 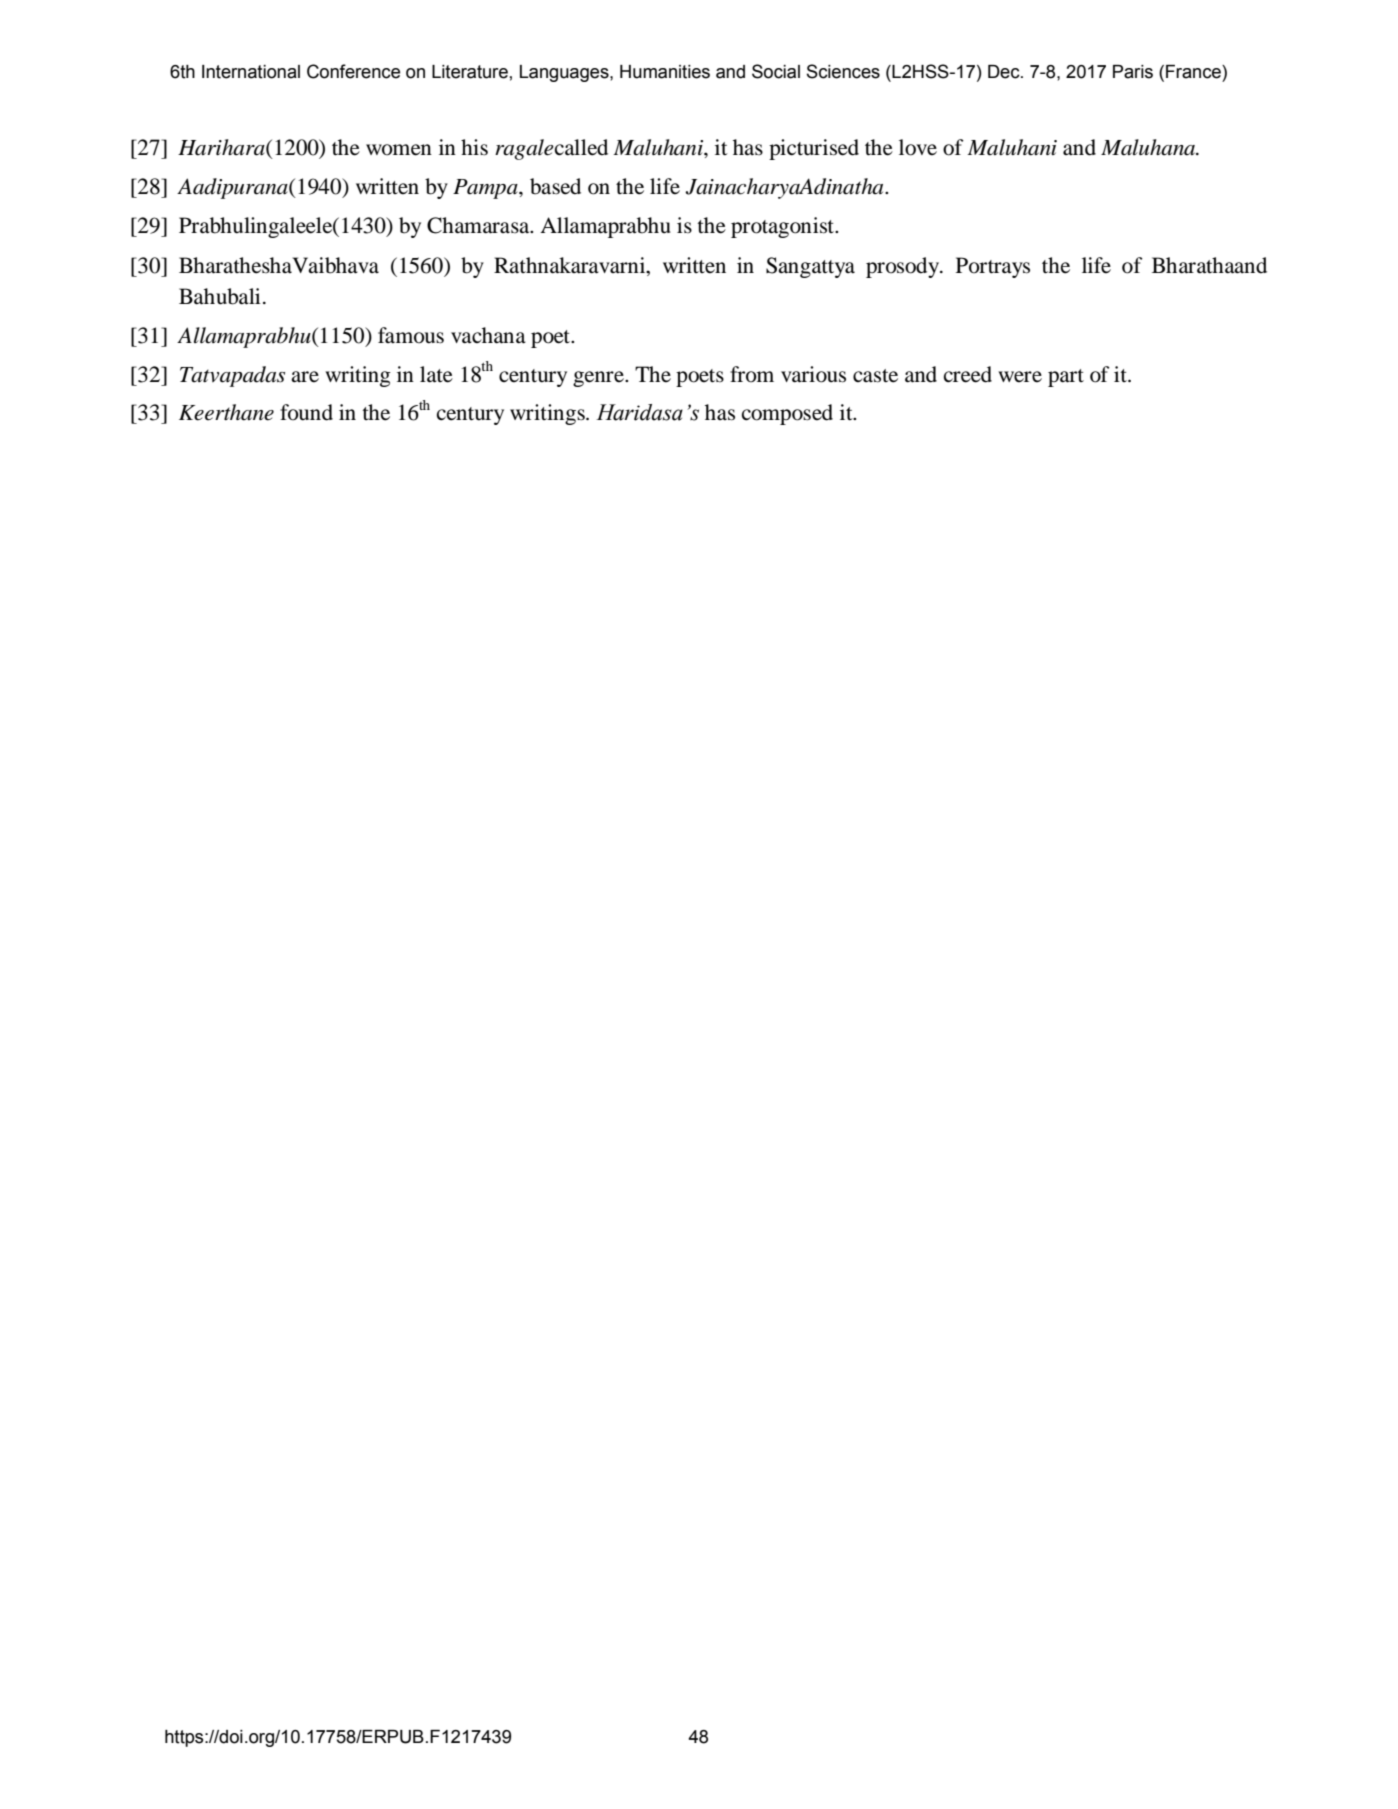 I want to click on protagonist, so click(x=783, y=227).
